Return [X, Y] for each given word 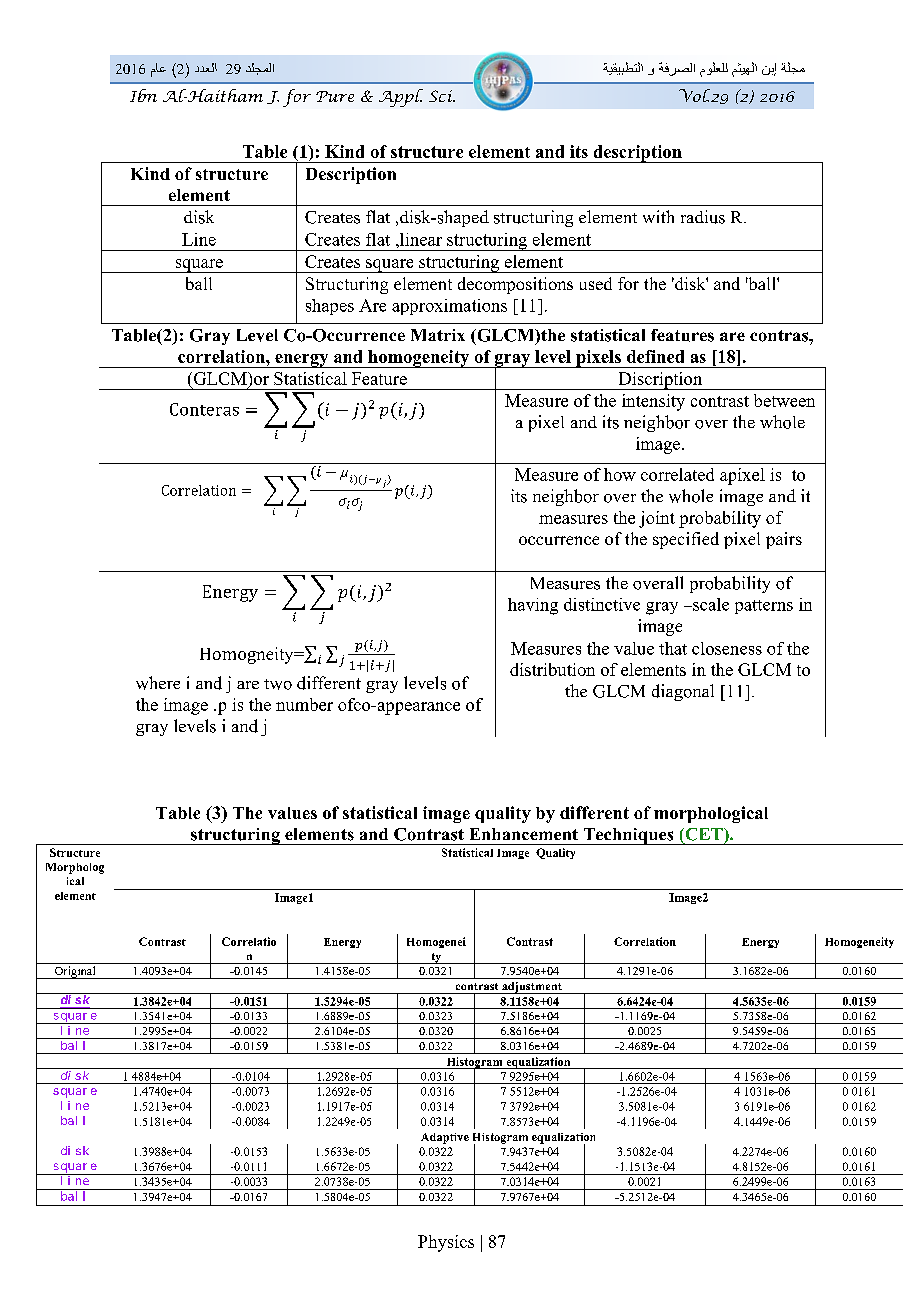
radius [703, 217]
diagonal [683, 692]
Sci [442, 96]
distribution [552, 669]
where [158, 683]
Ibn [143, 95]
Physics [446, 1243]
